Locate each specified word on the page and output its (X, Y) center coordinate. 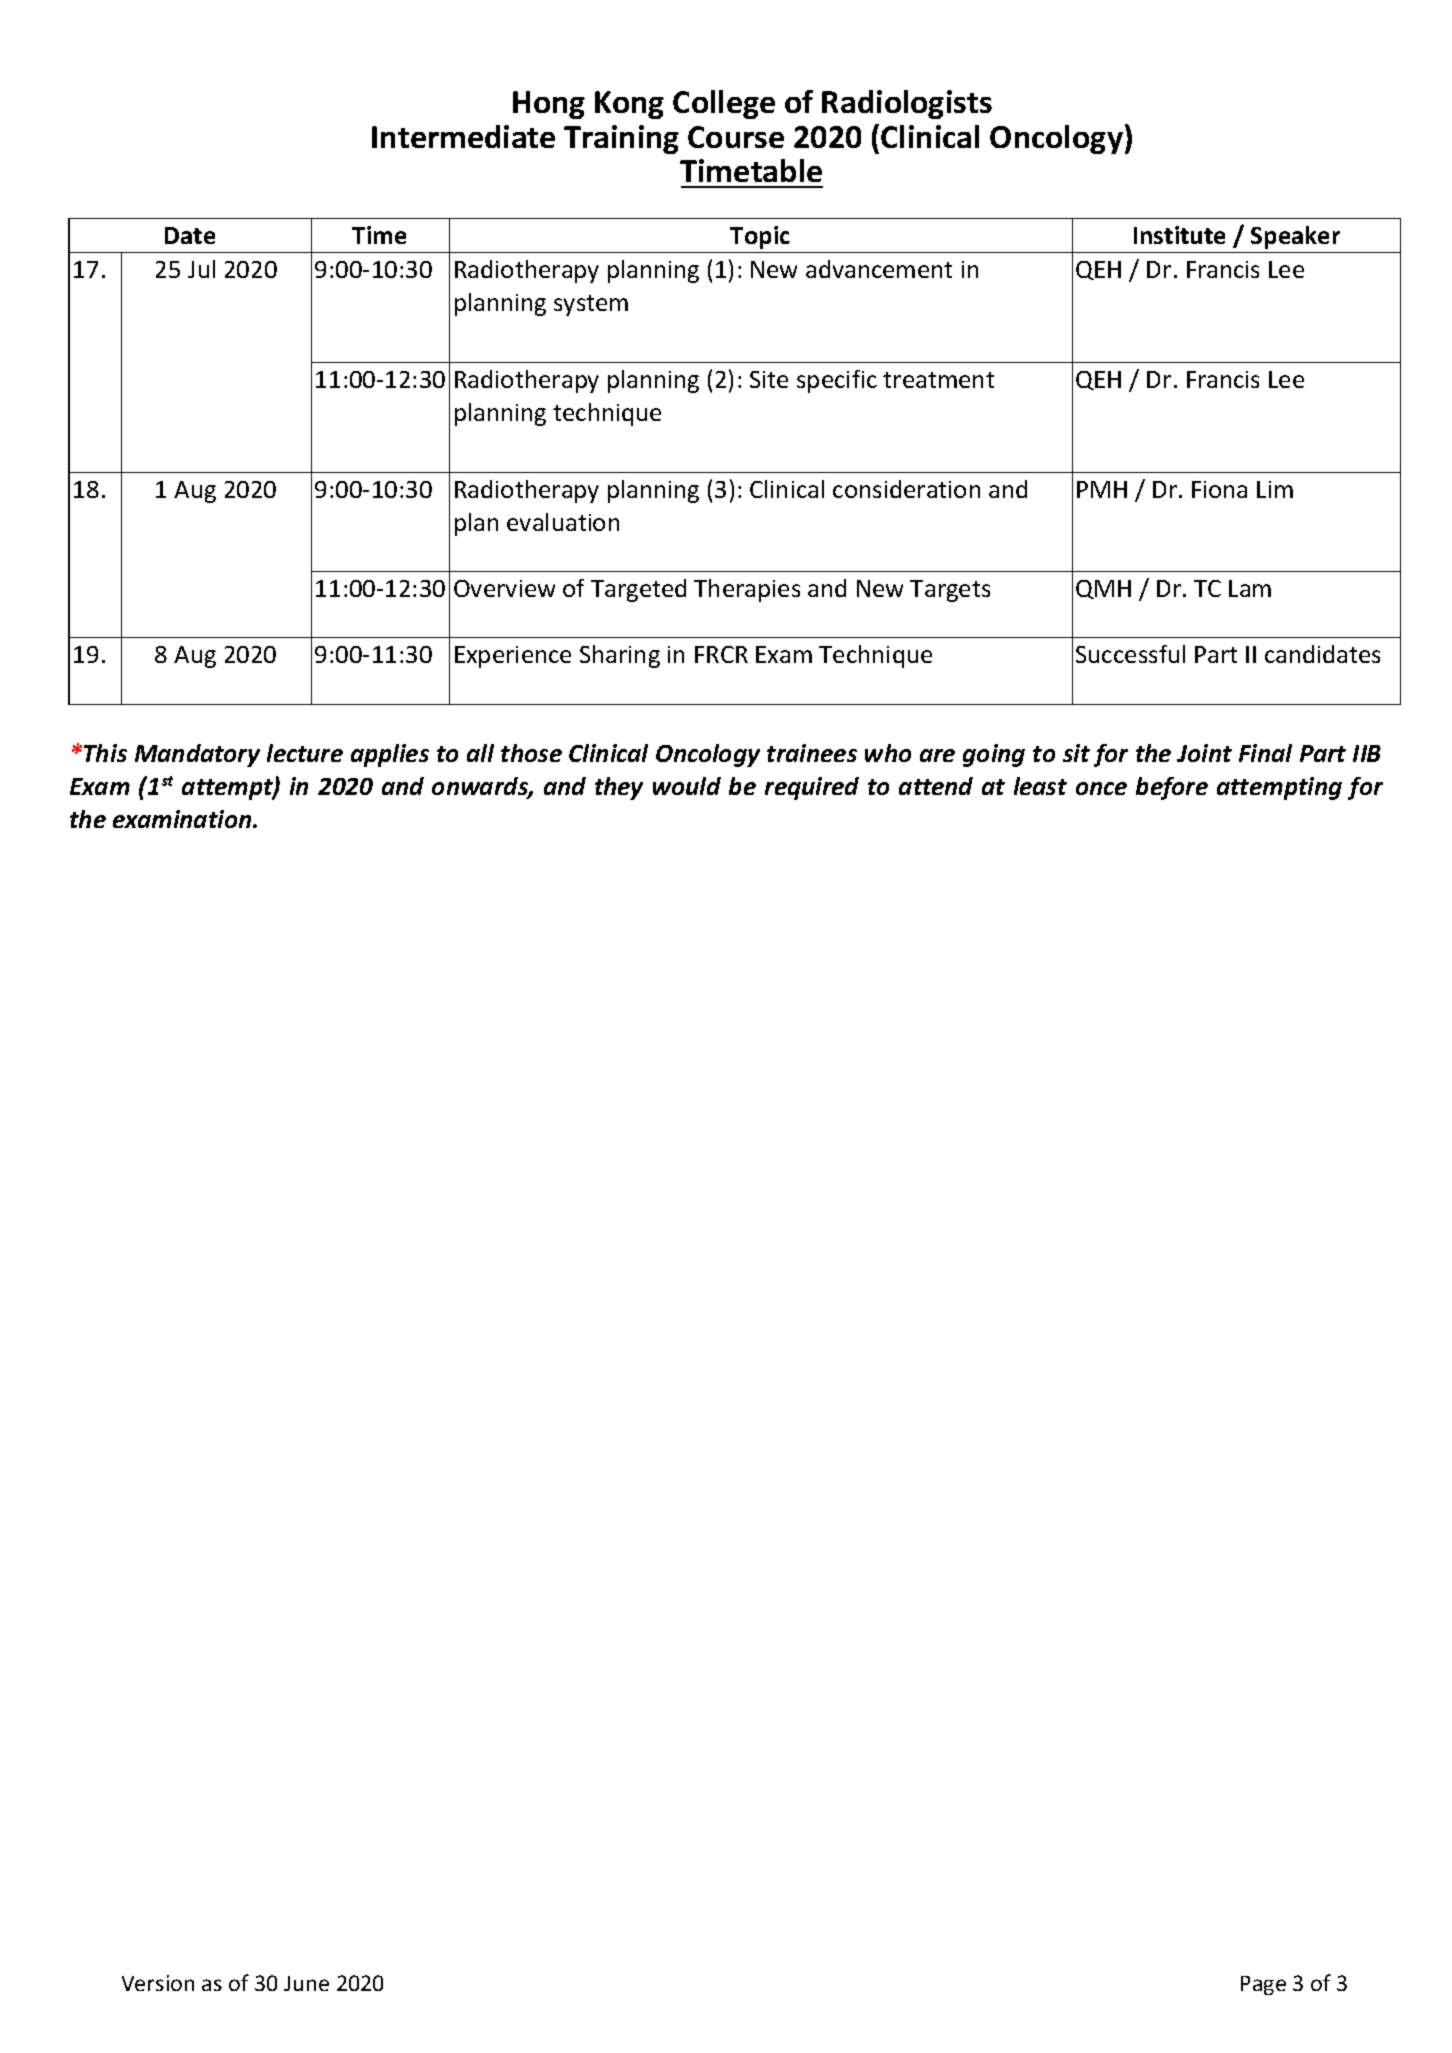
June (306, 1983)
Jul (201, 269)
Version (158, 1983)
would (687, 786)
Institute (1179, 235)
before (1172, 788)
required (812, 788)
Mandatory (197, 755)
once (1101, 788)
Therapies (747, 590)
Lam (1250, 588)
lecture (305, 753)
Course (736, 137)
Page (1263, 1985)
